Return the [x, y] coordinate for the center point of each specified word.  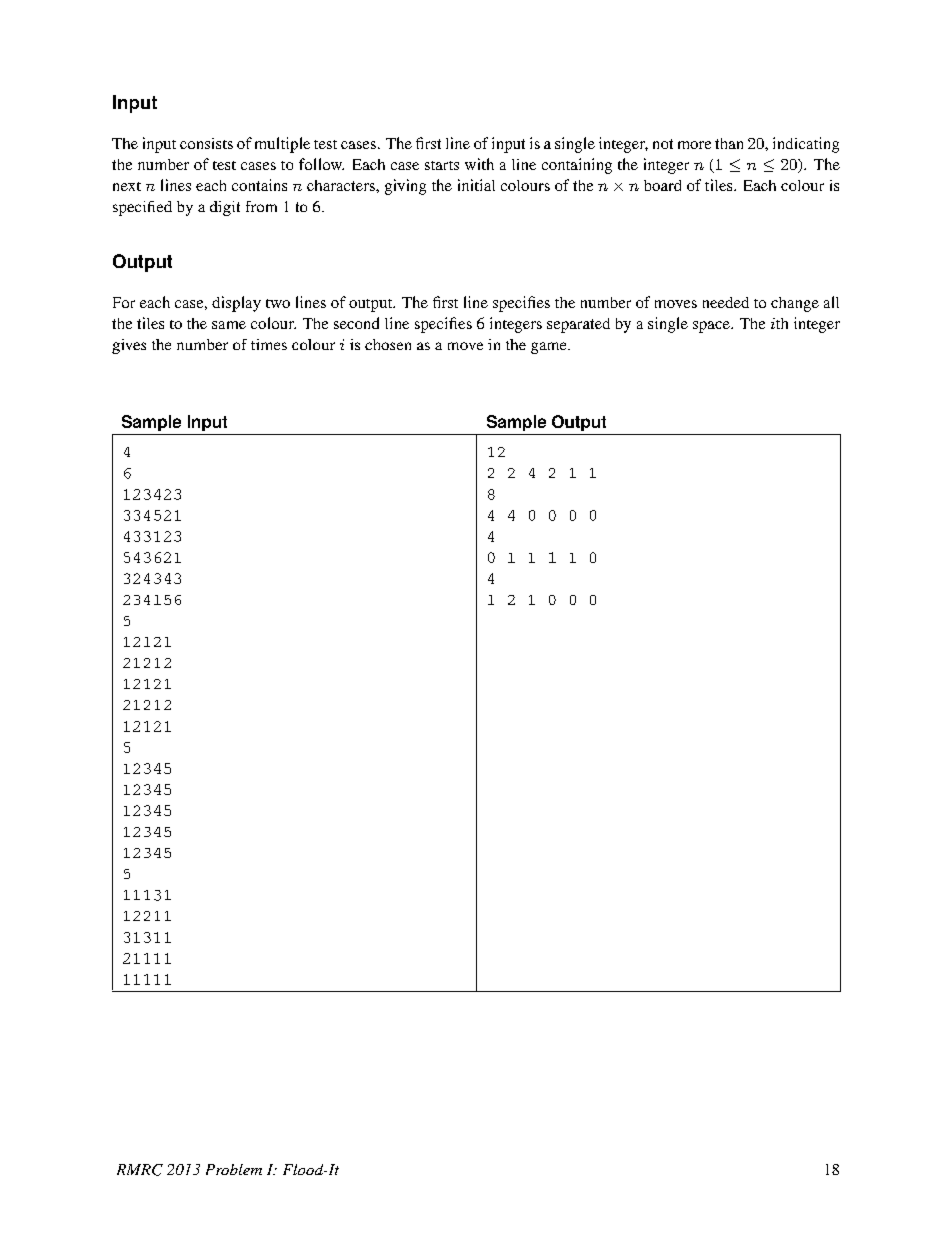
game [550, 348]
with [479, 164]
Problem [234, 1169]
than [729, 143]
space [712, 327]
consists [206, 143]
